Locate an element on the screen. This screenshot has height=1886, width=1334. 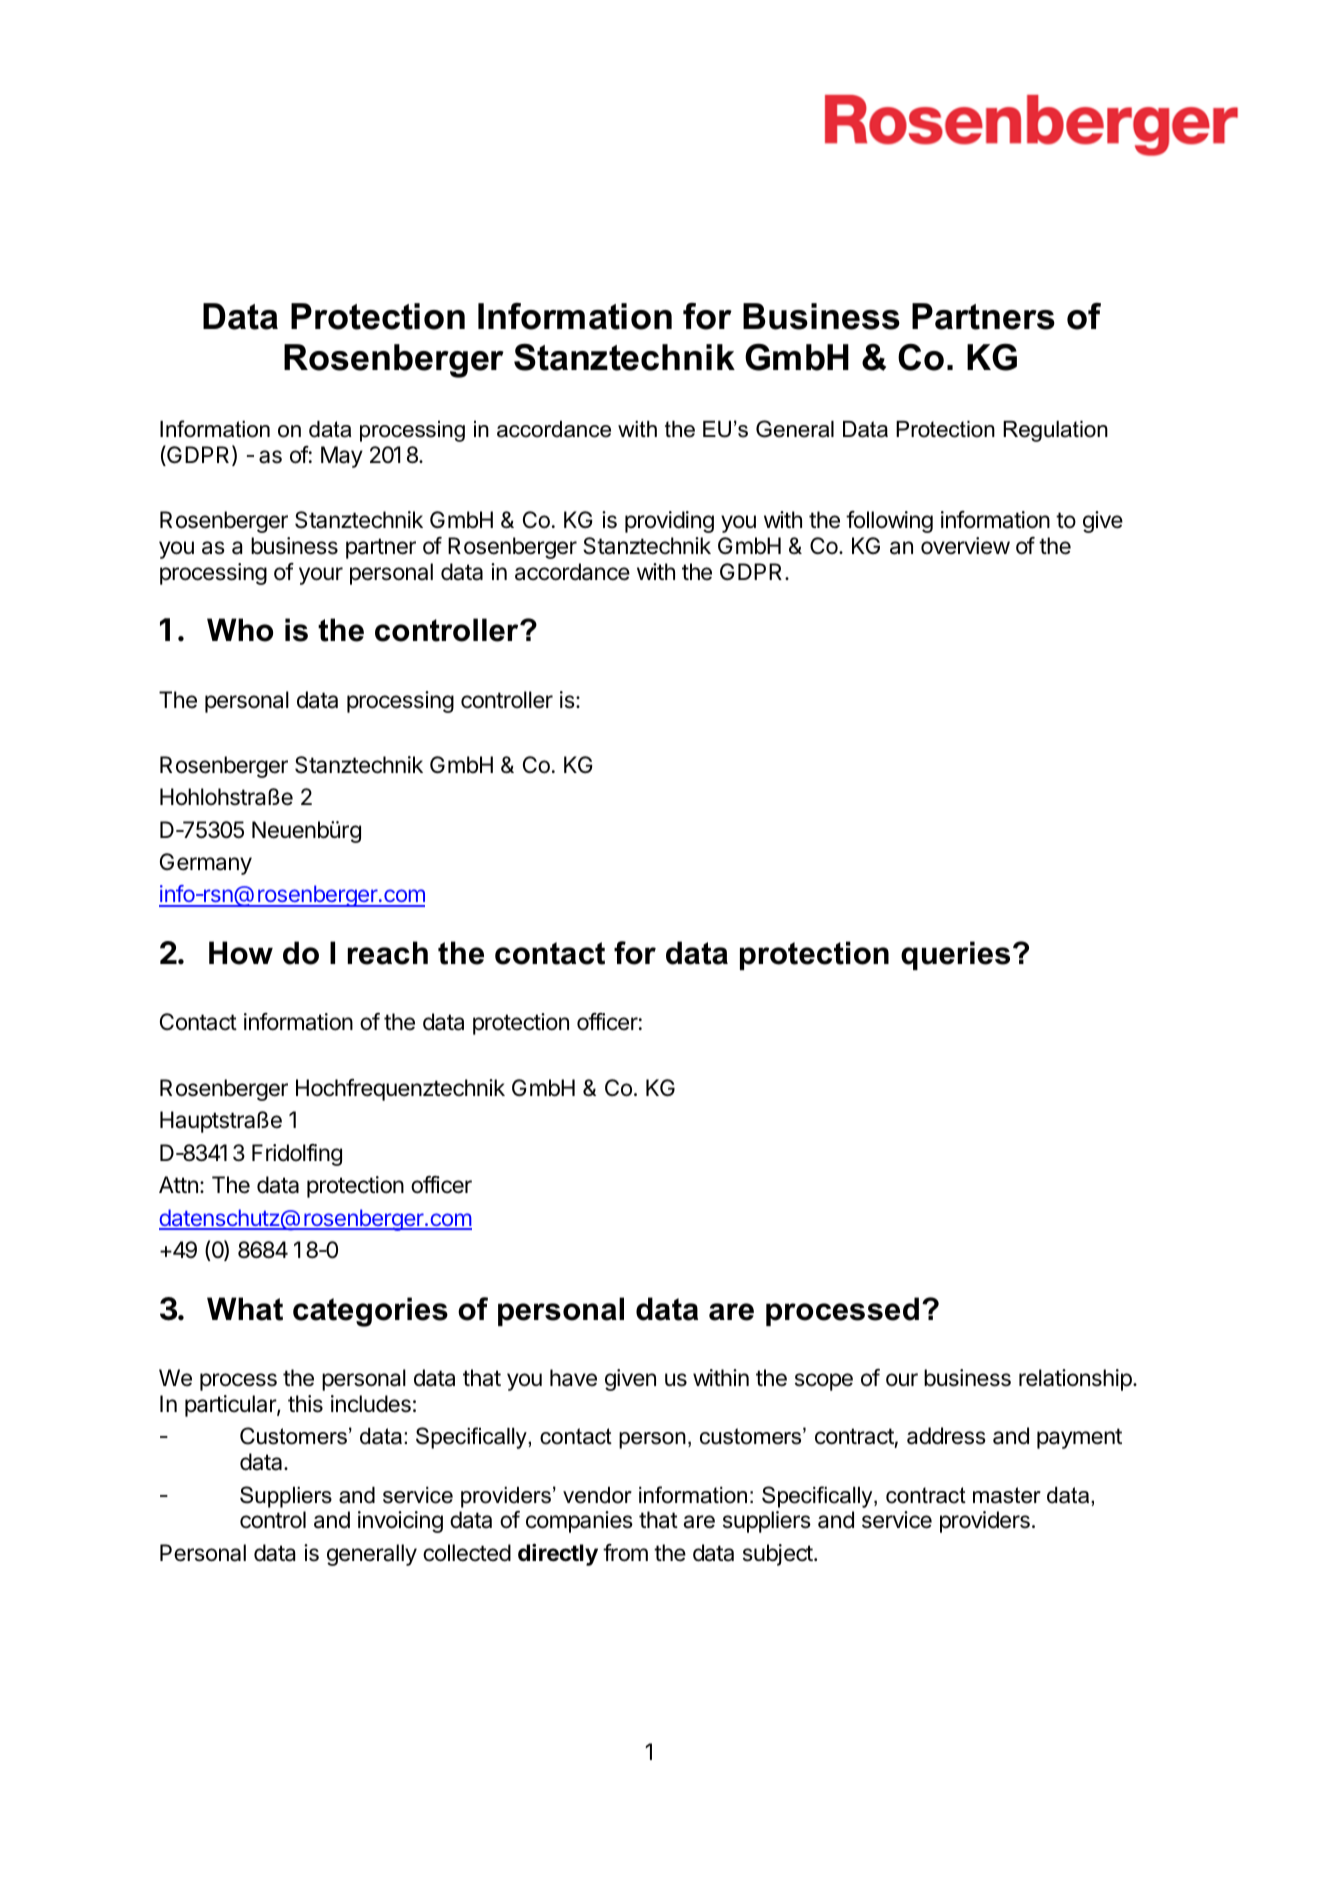
invoicing is located at coordinates (400, 1522).
